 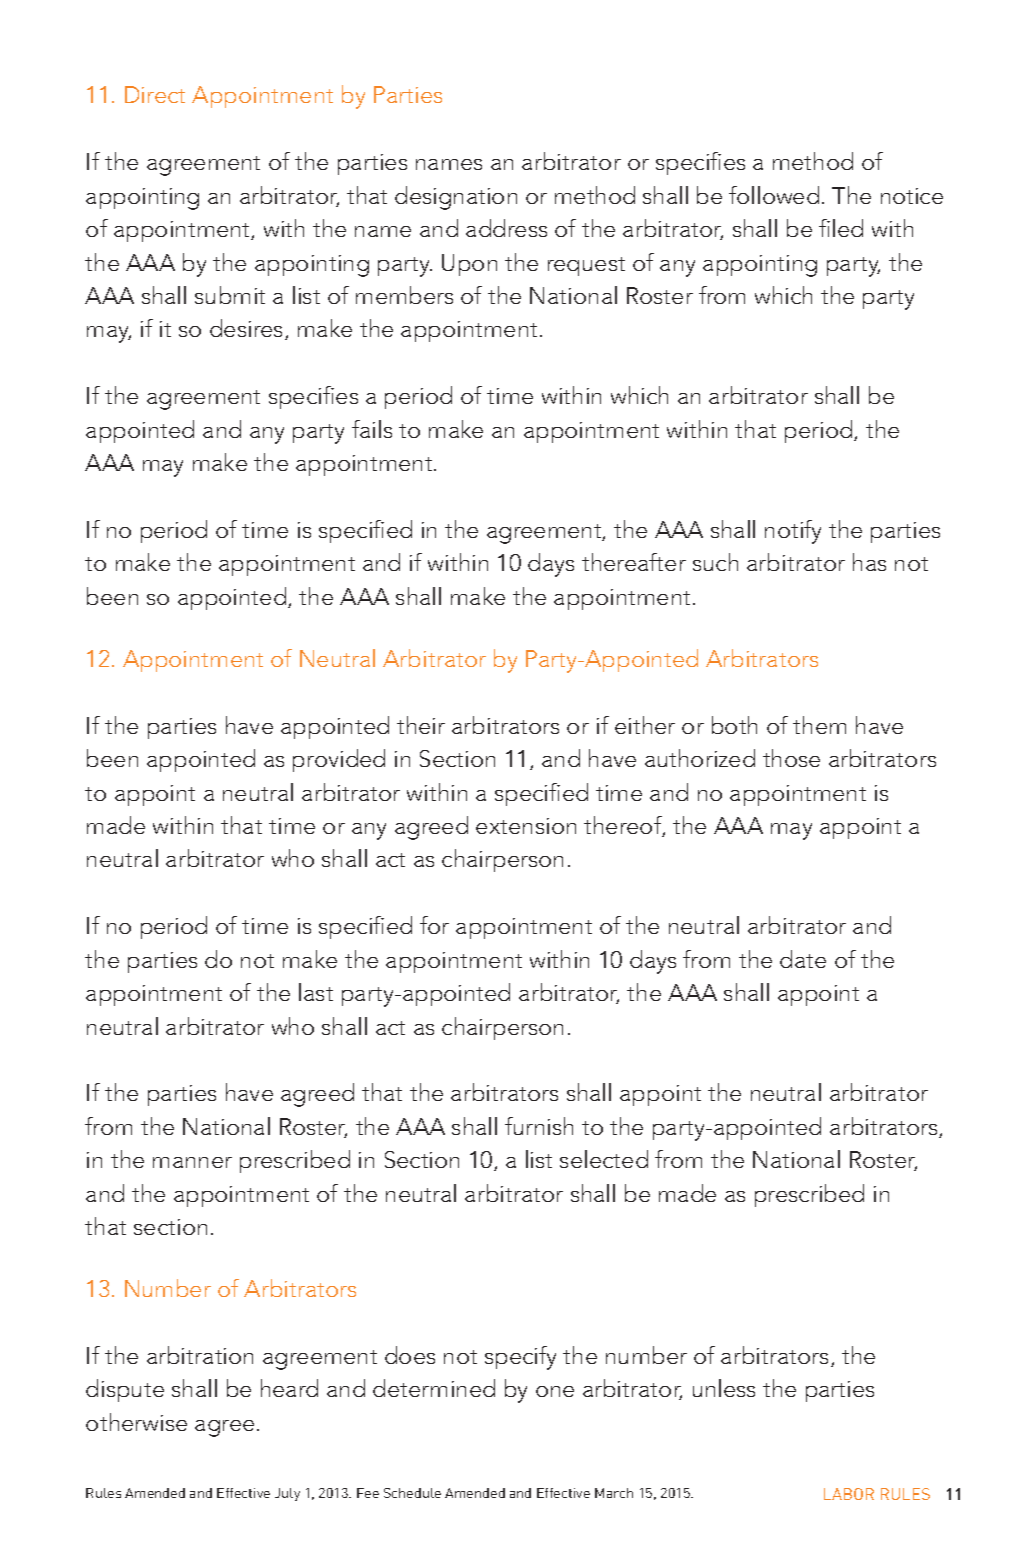 What do you see at coordinates (539, 1126) in the image?
I see `furnish` at bounding box center [539, 1126].
